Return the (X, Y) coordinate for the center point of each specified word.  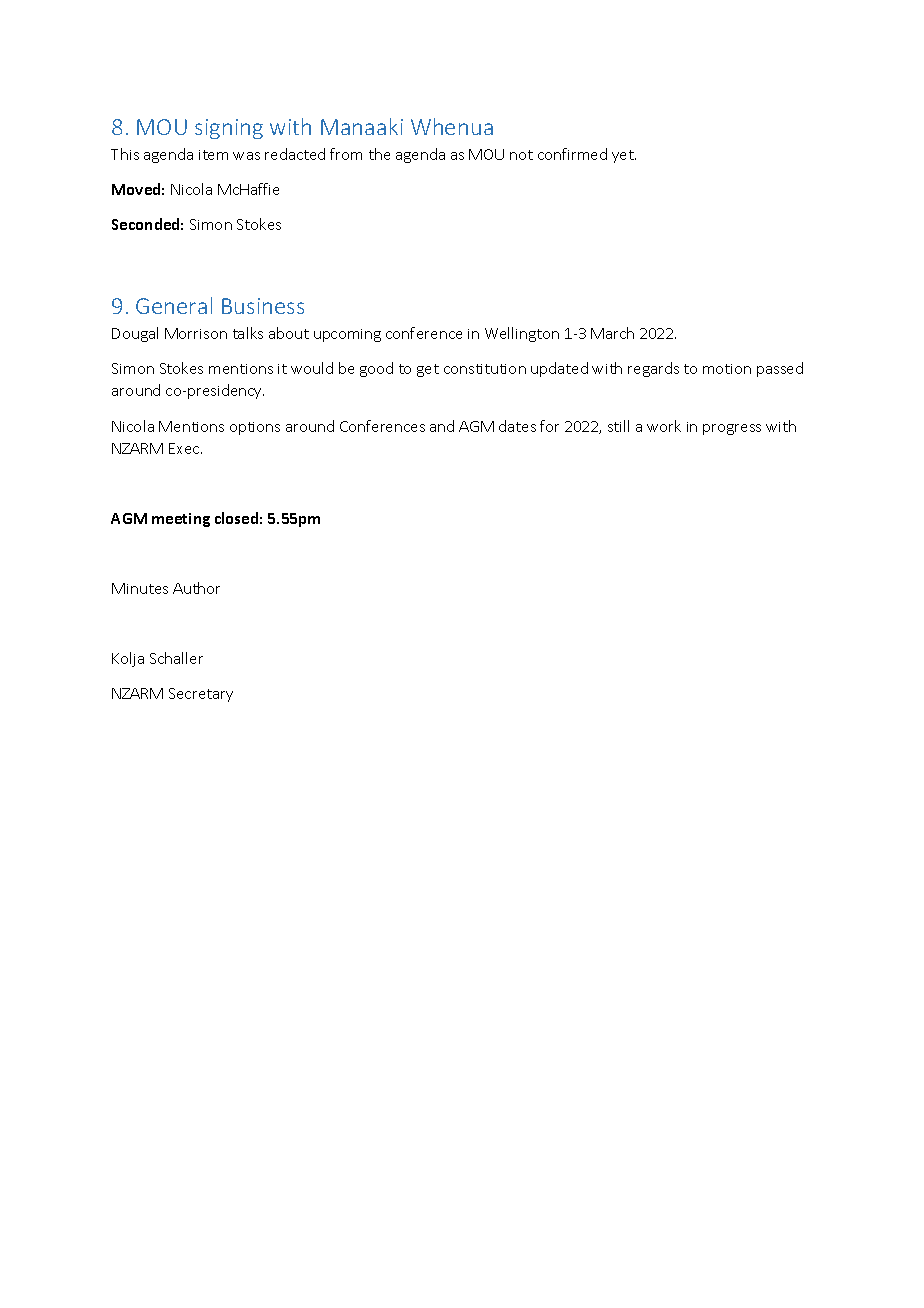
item (213, 155)
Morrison (196, 333)
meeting (181, 520)
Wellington (522, 334)
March (612, 333)
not (521, 155)
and (442, 426)
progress (732, 429)
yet (624, 156)
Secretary (201, 695)
